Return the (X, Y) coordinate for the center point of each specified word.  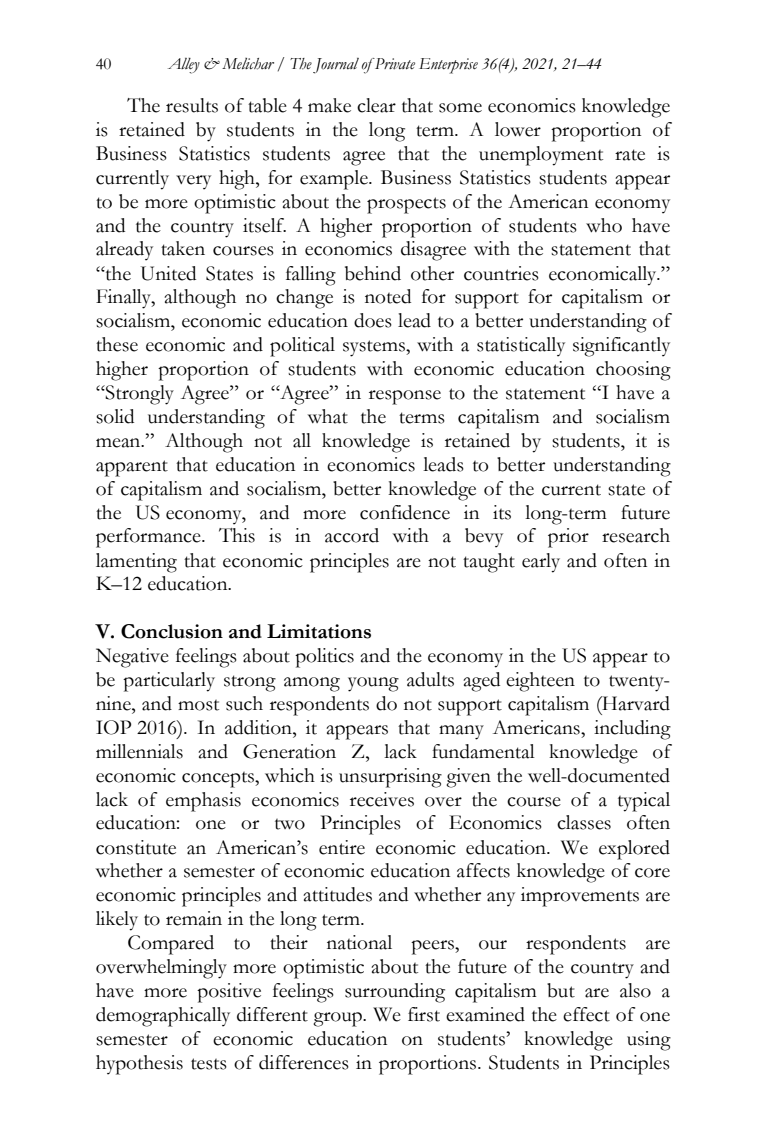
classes (584, 822)
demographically (163, 1017)
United (168, 273)
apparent (132, 468)
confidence (405, 512)
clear (376, 105)
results (192, 105)
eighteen (540, 682)
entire (342, 847)
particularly (169, 682)
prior (568, 538)
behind (373, 273)
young (373, 684)
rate (630, 155)
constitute (136, 847)
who (604, 225)
